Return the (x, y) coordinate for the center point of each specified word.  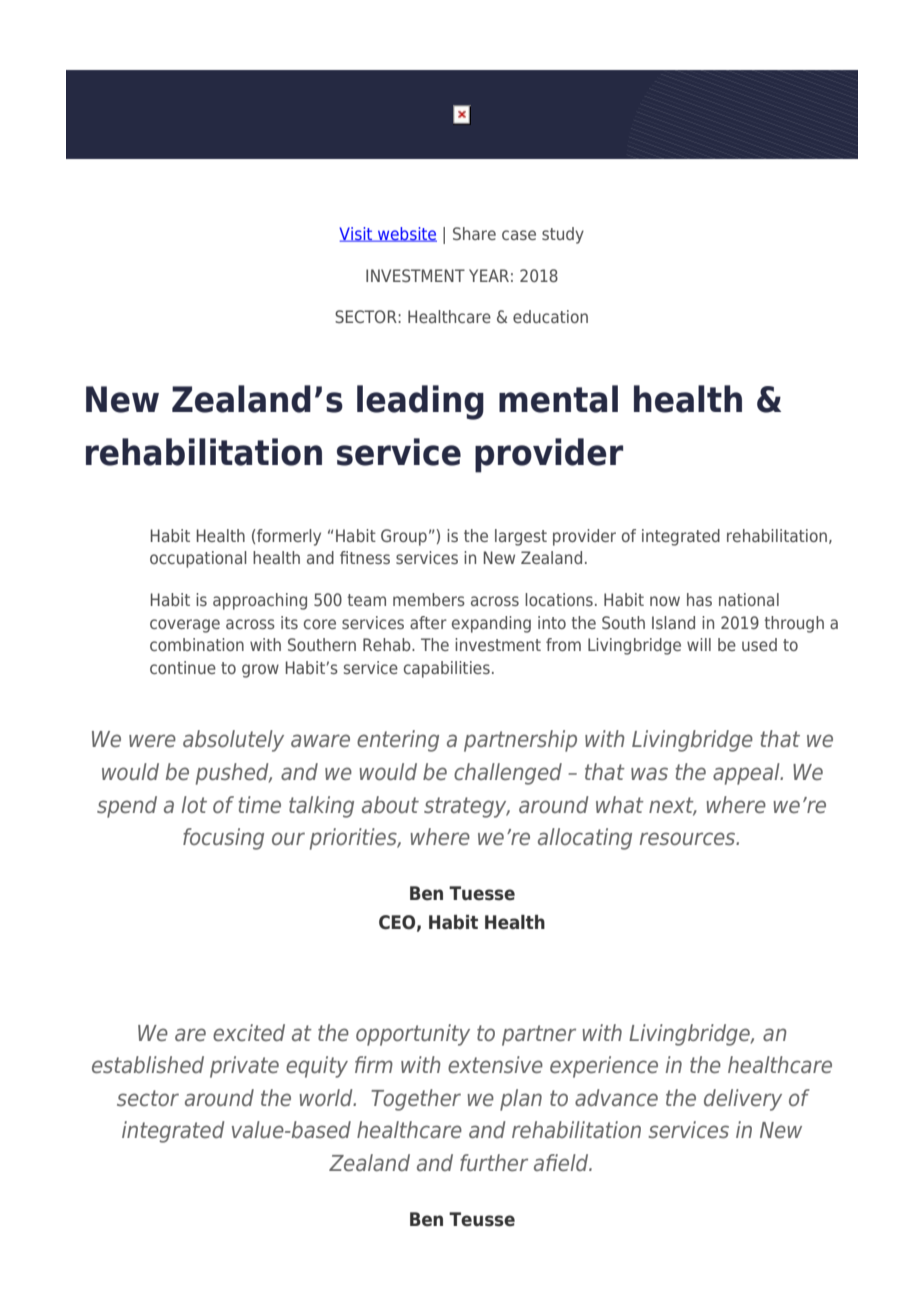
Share (474, 233)
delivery (743, 1100)
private (244, 1067)
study (563, 235)
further (494, 1162)
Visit (357, 234)
